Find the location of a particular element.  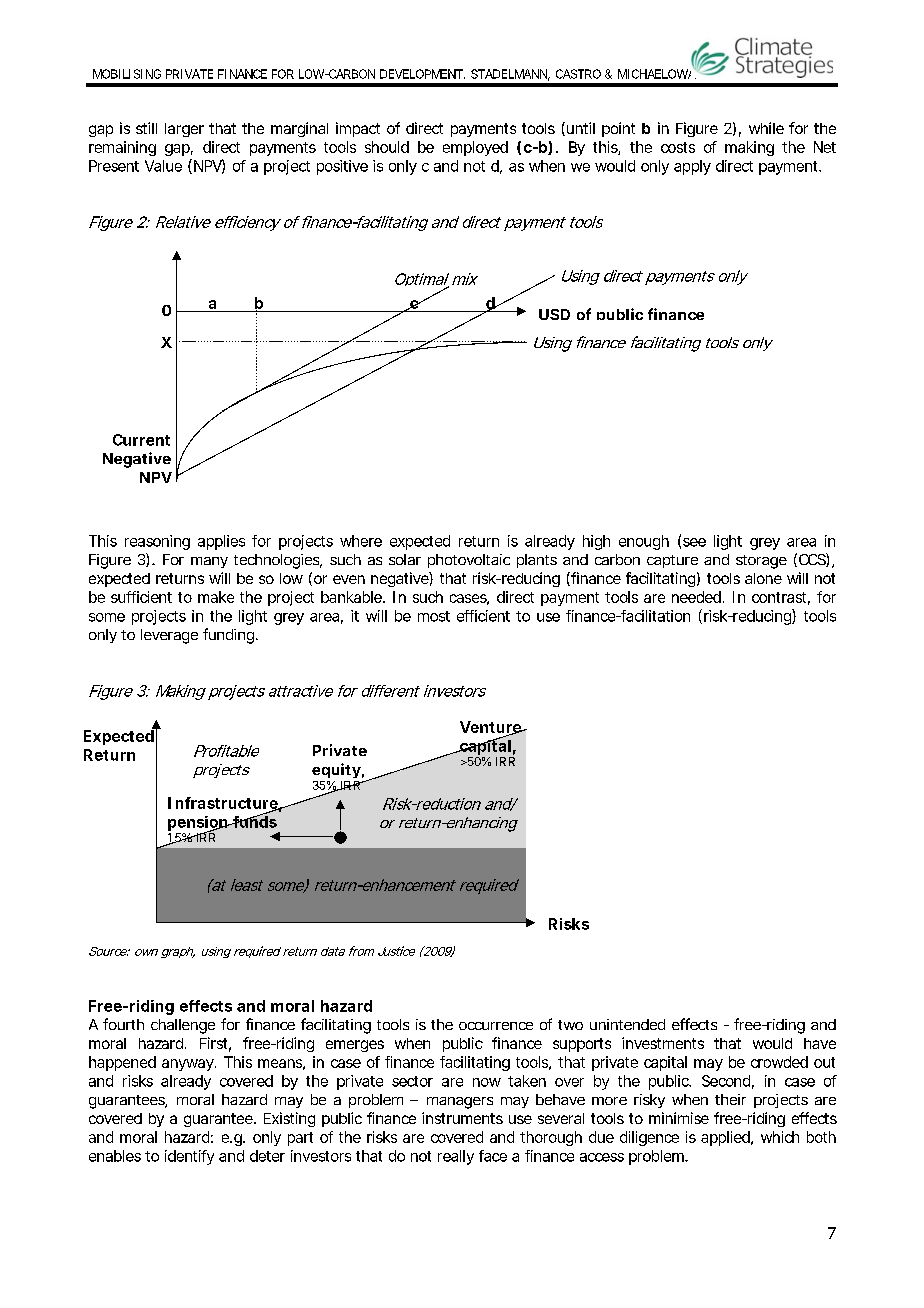

identify is located at coordinates (189, 1157).
